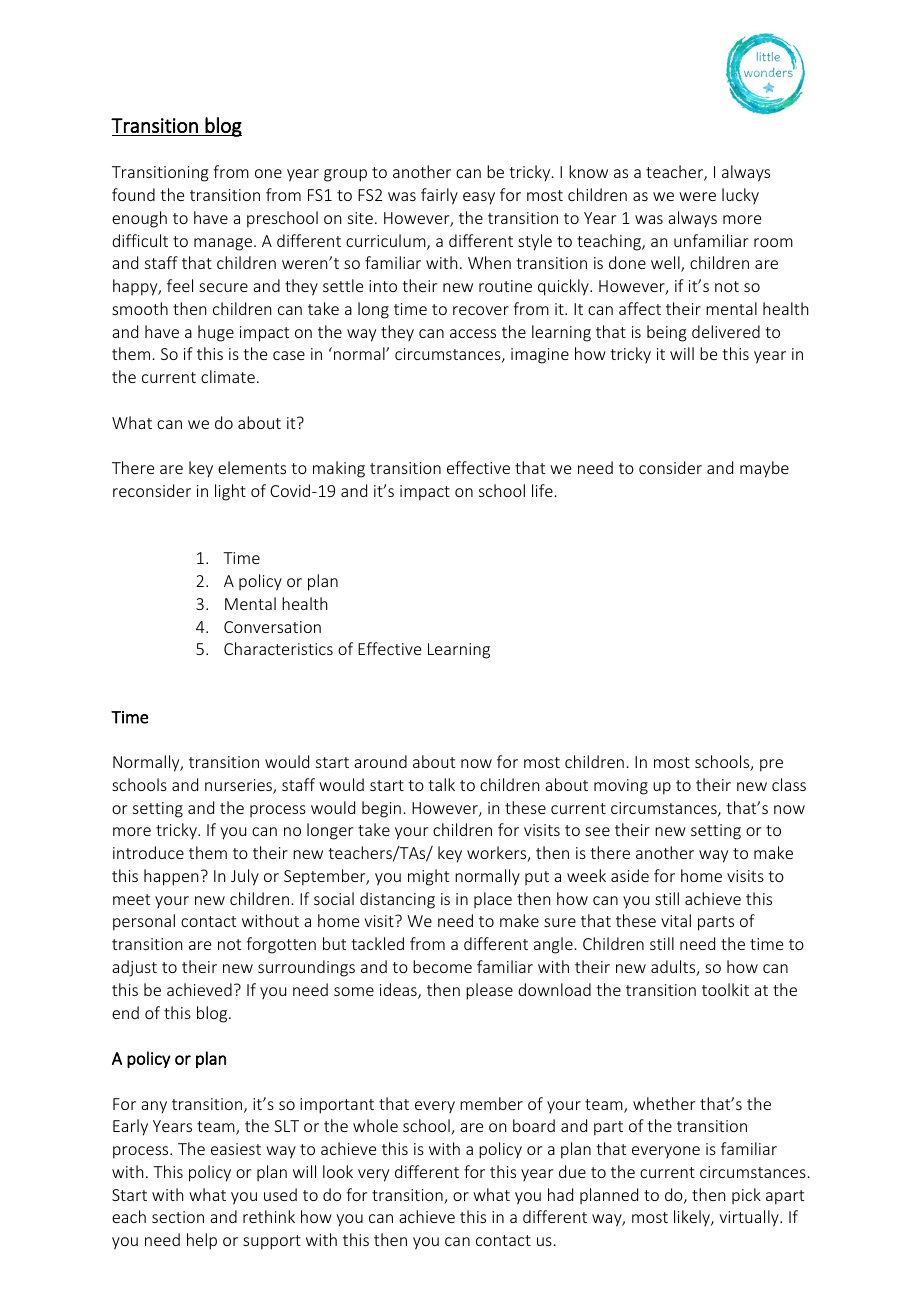 The image size is (924, 1308). I want to click on manage, so click(223, 244).
